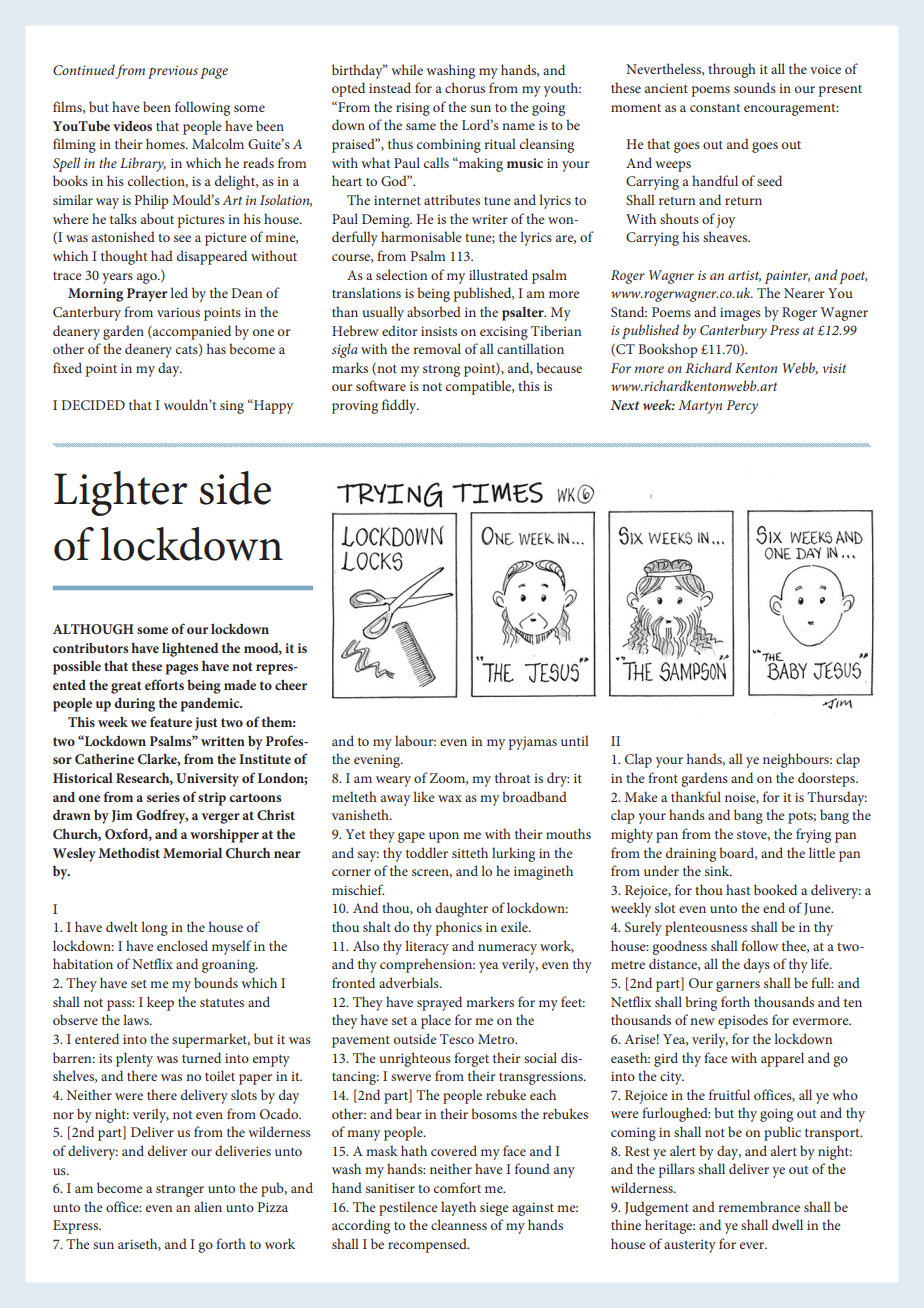 The image size is (924, 1308). What do you see at coordinates (180, 1191) in the screenshot?
I see `stranger` at bounding box center [180, 1191].
